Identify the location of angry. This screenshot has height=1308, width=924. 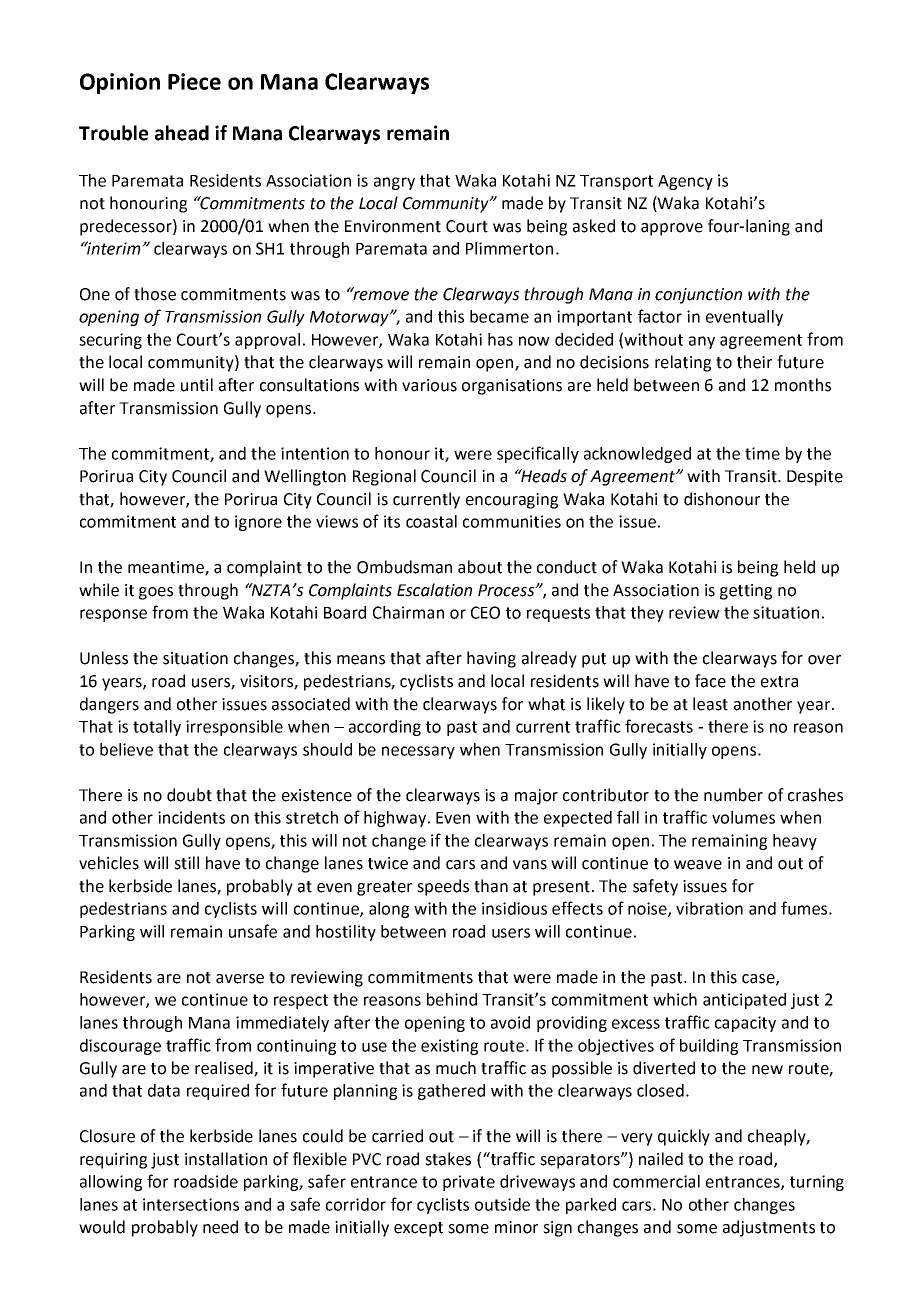
(394, 183).
